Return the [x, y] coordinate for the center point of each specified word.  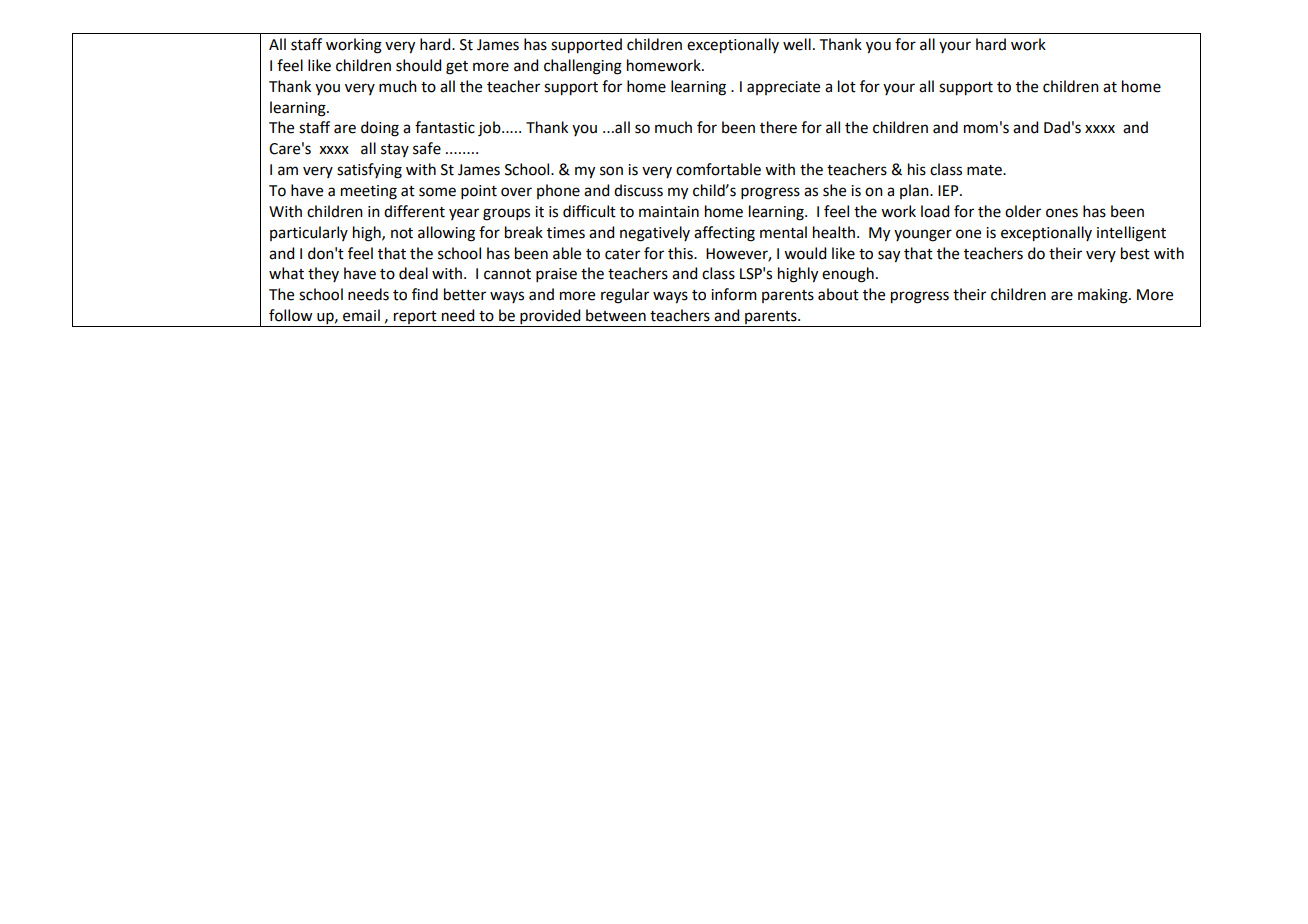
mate [985, 170]
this [681, 253]
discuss [638, 190]
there [778, 127]
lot [847, 86]
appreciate [783, 88]
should [418, 65]
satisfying [369, 171]
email [361, 315]
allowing [446, 234]
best [1135, 253]
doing [380, 129]
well [797, 44]
